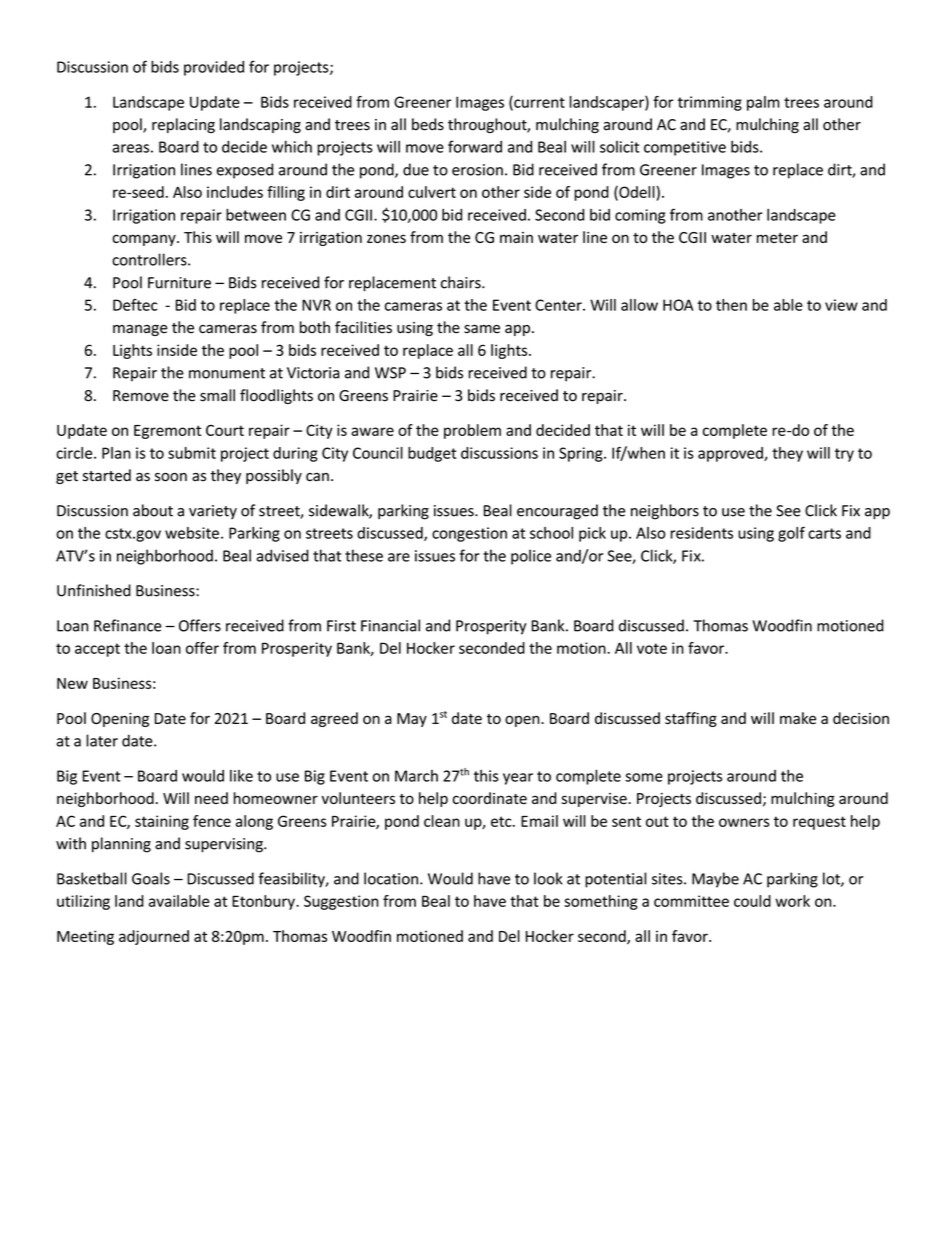  Describe the element at coordinates (791, 534) in the screenshot. I see `golf` at that location.
